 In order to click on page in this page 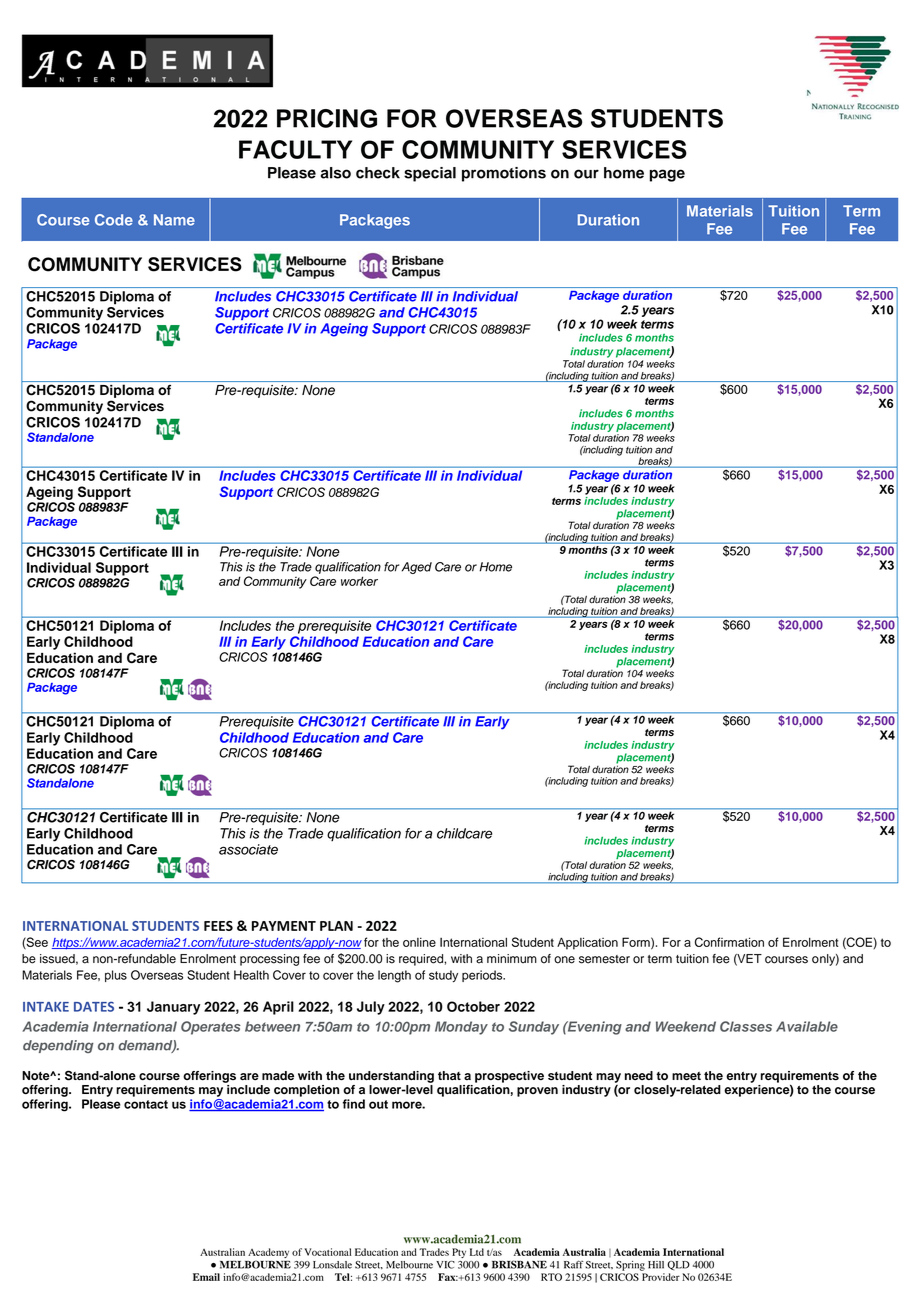, I will do `click(667, 175)`.
